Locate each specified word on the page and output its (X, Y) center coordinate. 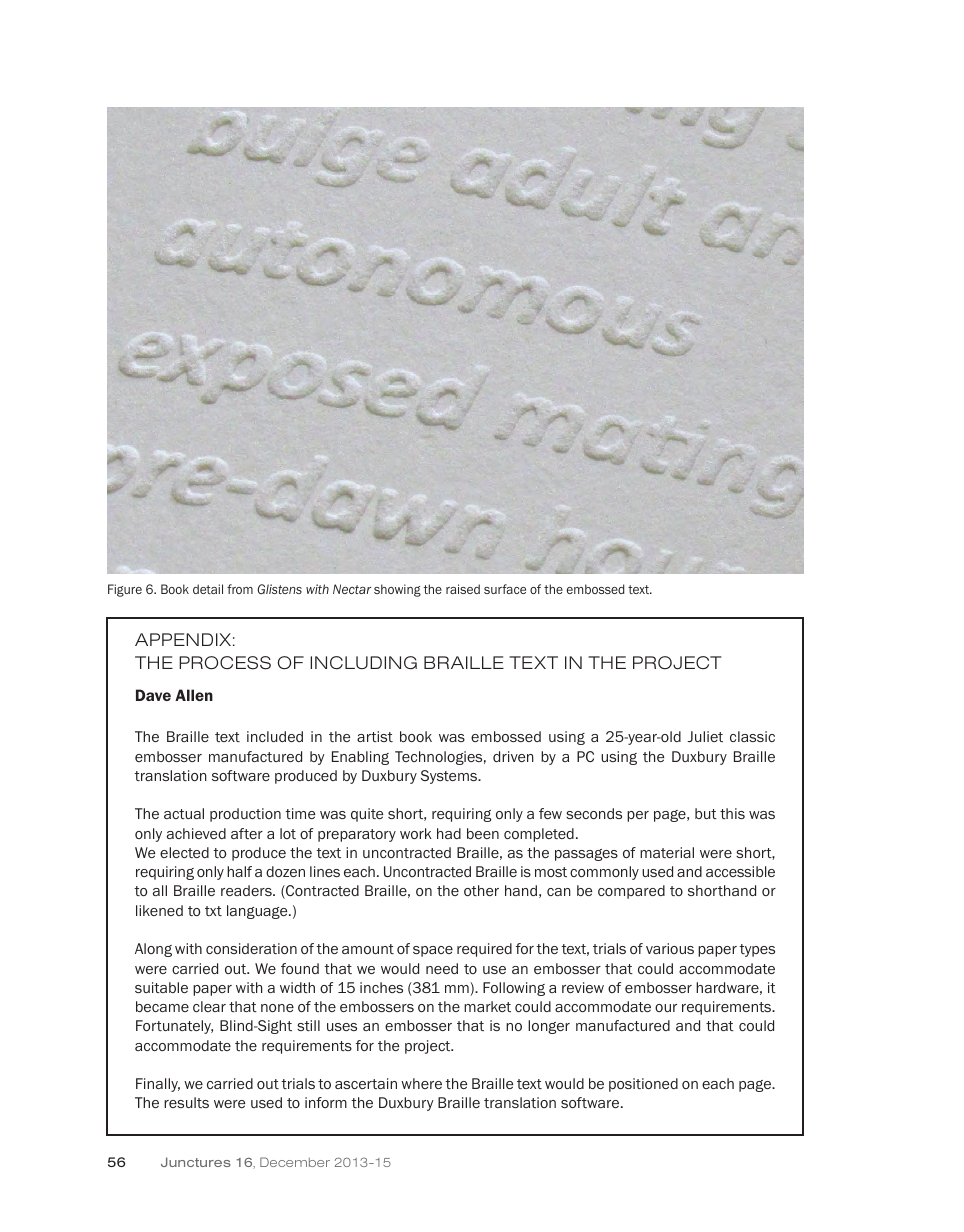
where (421, 1083)
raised (463, 589)
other (481, 890)
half (239, 871)
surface (505, 589)
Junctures (196, 1162)
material (667, 852)
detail (208, 589)
